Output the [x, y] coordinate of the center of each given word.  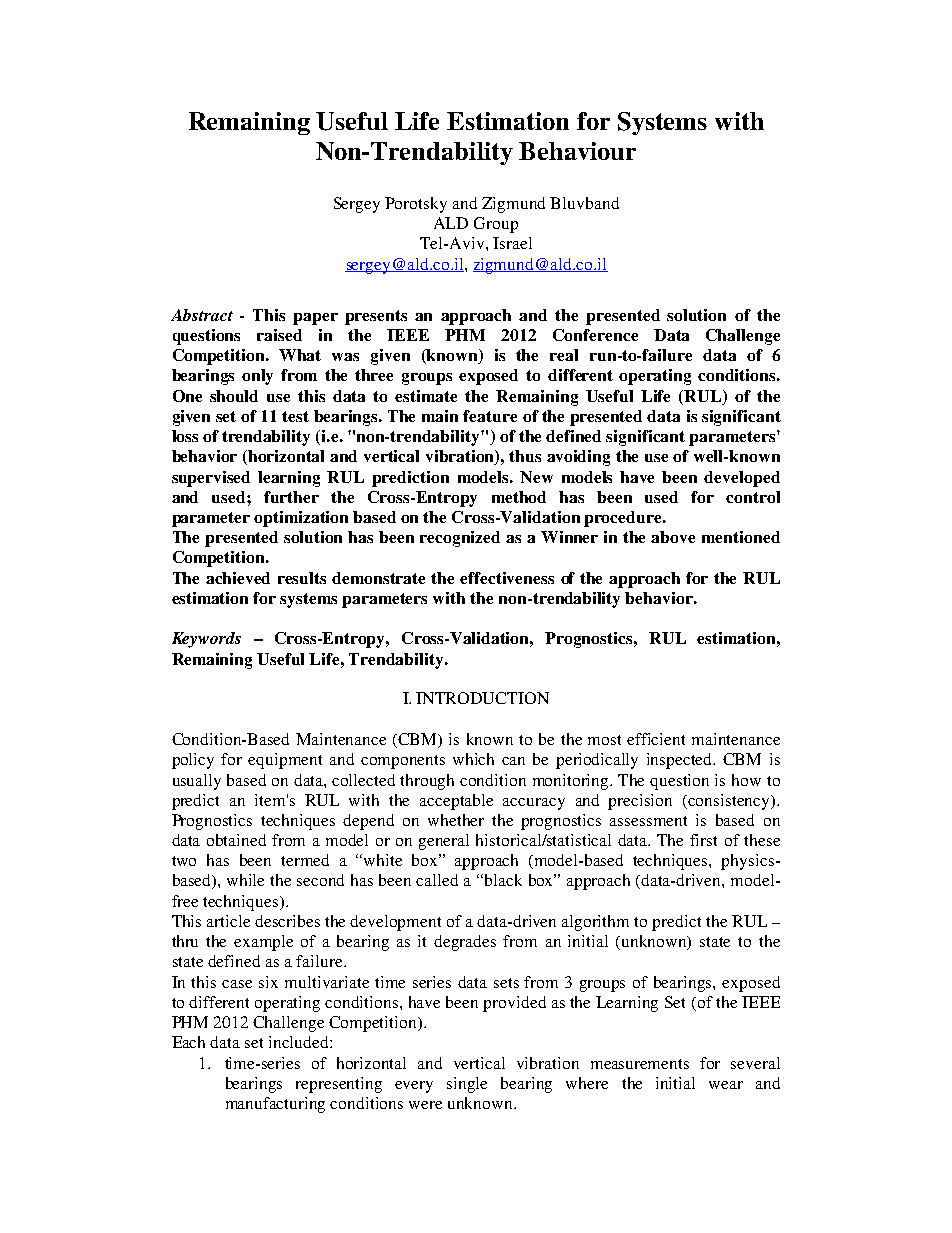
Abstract [202, 315]
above [673, 537]
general [444, 842]
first [703, 840]
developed [742, 479]
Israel [512, 243]
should [234, 396]
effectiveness [507, 578]
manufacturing [275, 1105]
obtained [236, 840]
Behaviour [577, 151]
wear [726, 1085]
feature [490, 416]
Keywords [206, 640]
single [467, 1085]
